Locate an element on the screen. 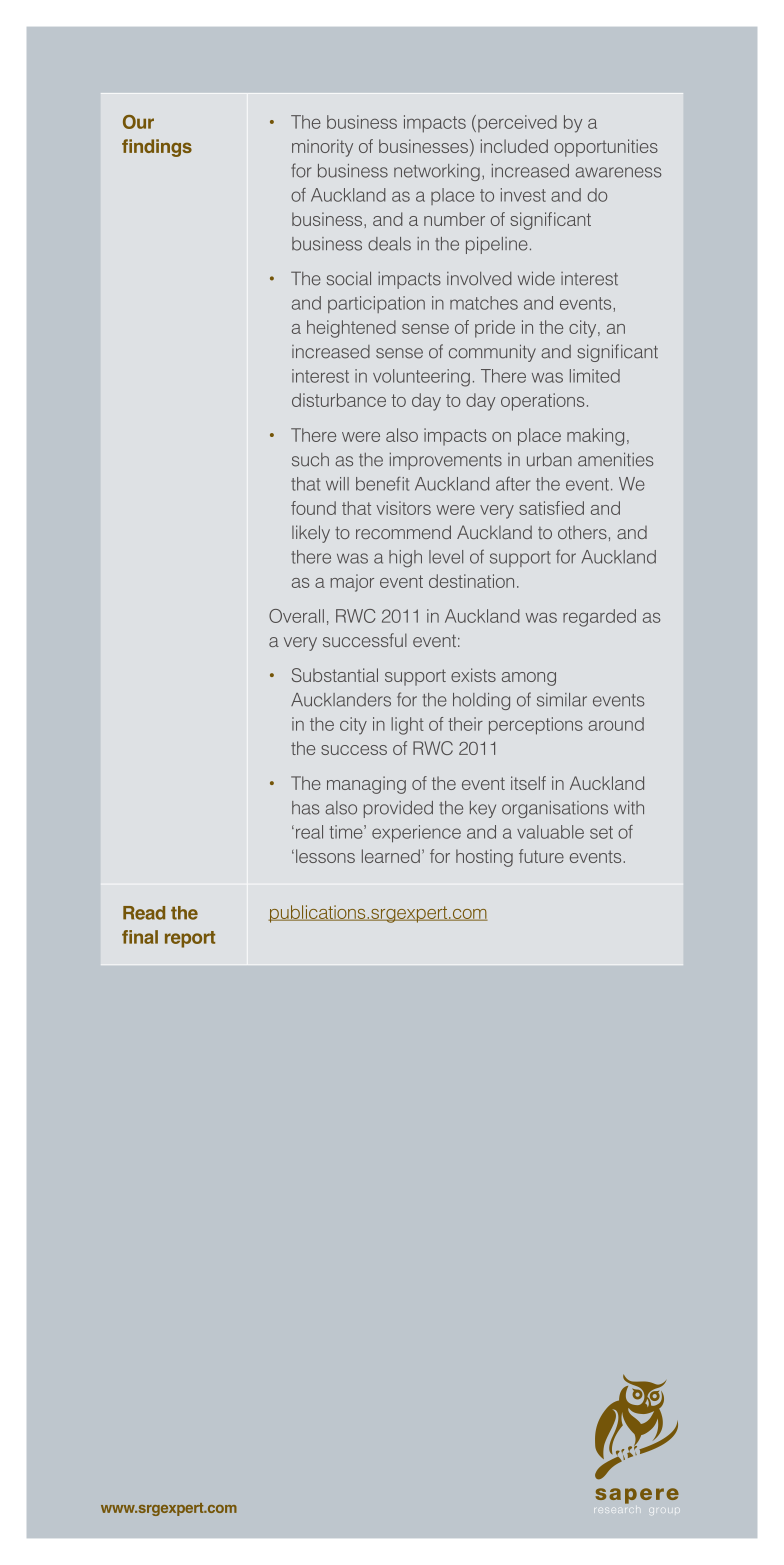 The height and width of the screenshot is (1565, 784). such is located at coordinates (310, 460).
